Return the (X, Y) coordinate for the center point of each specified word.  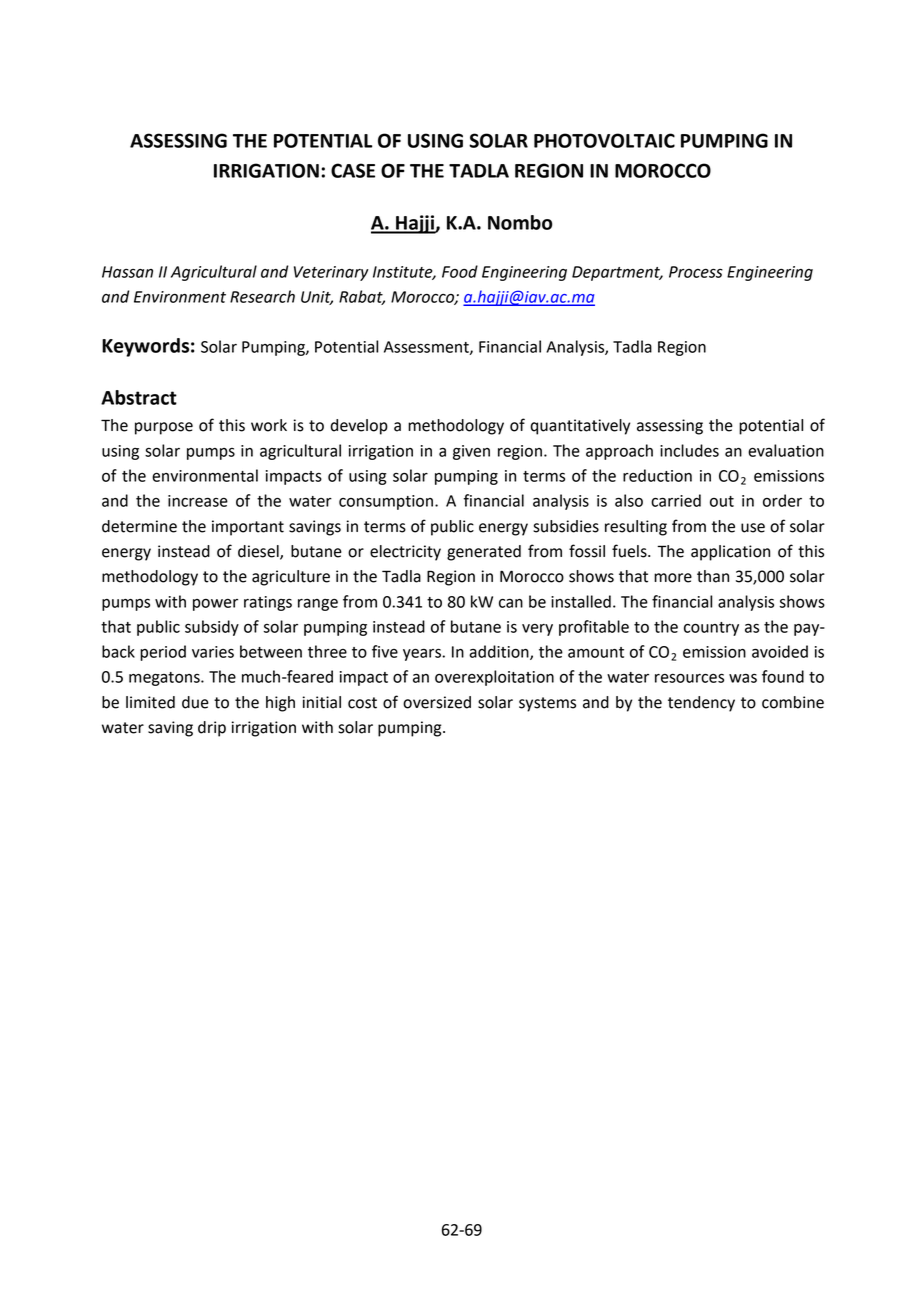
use (753, 528)
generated (484, 553)
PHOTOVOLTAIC (604, 140)
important (248, 528)
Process (696, 272)
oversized (437, 702)
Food (460, 271)
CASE (353, 170)
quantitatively (580, 427)
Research (262, 296)
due (195, 702)
